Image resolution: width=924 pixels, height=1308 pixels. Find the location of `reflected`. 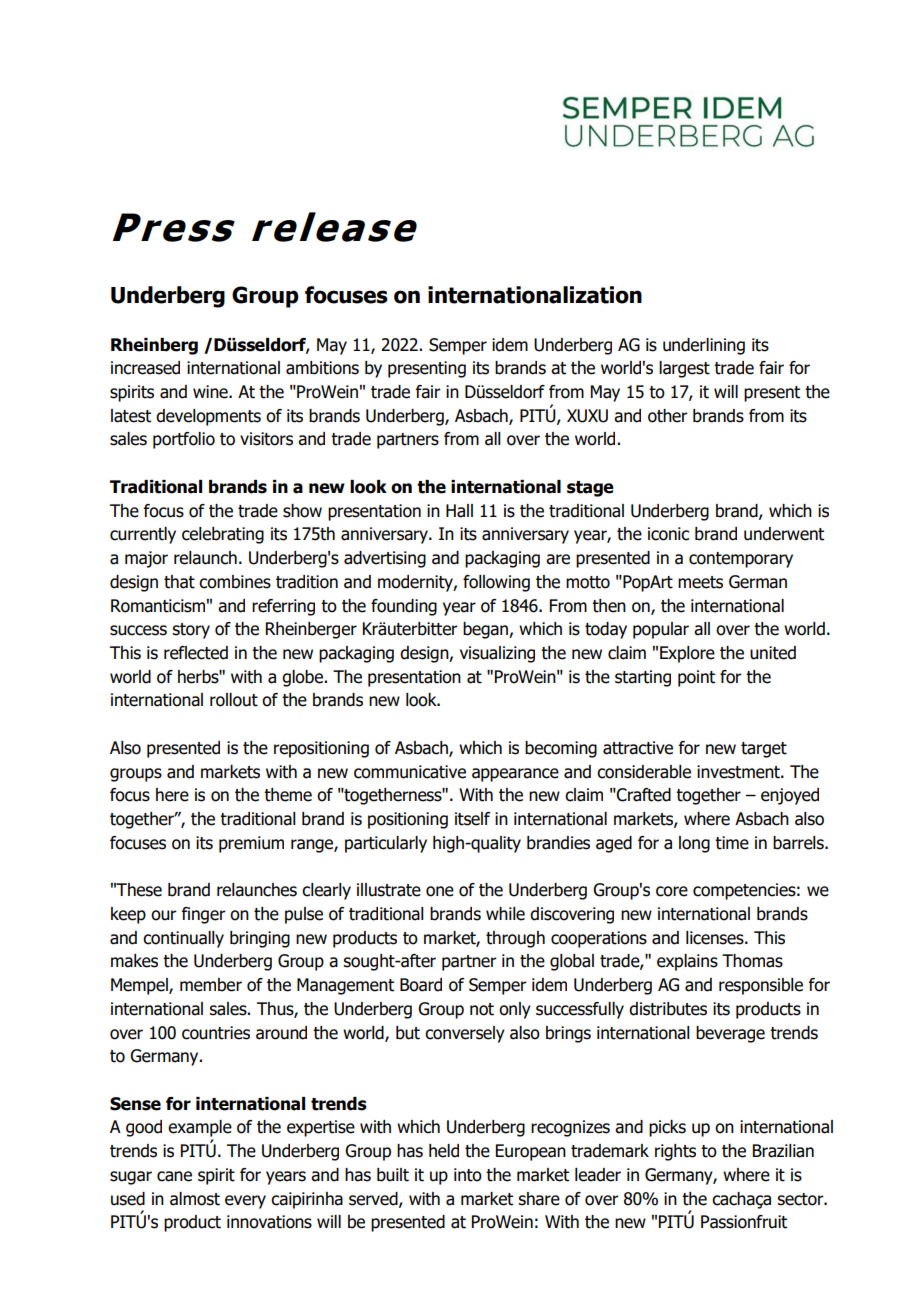

reflected is located at coordinates (196, 653).
